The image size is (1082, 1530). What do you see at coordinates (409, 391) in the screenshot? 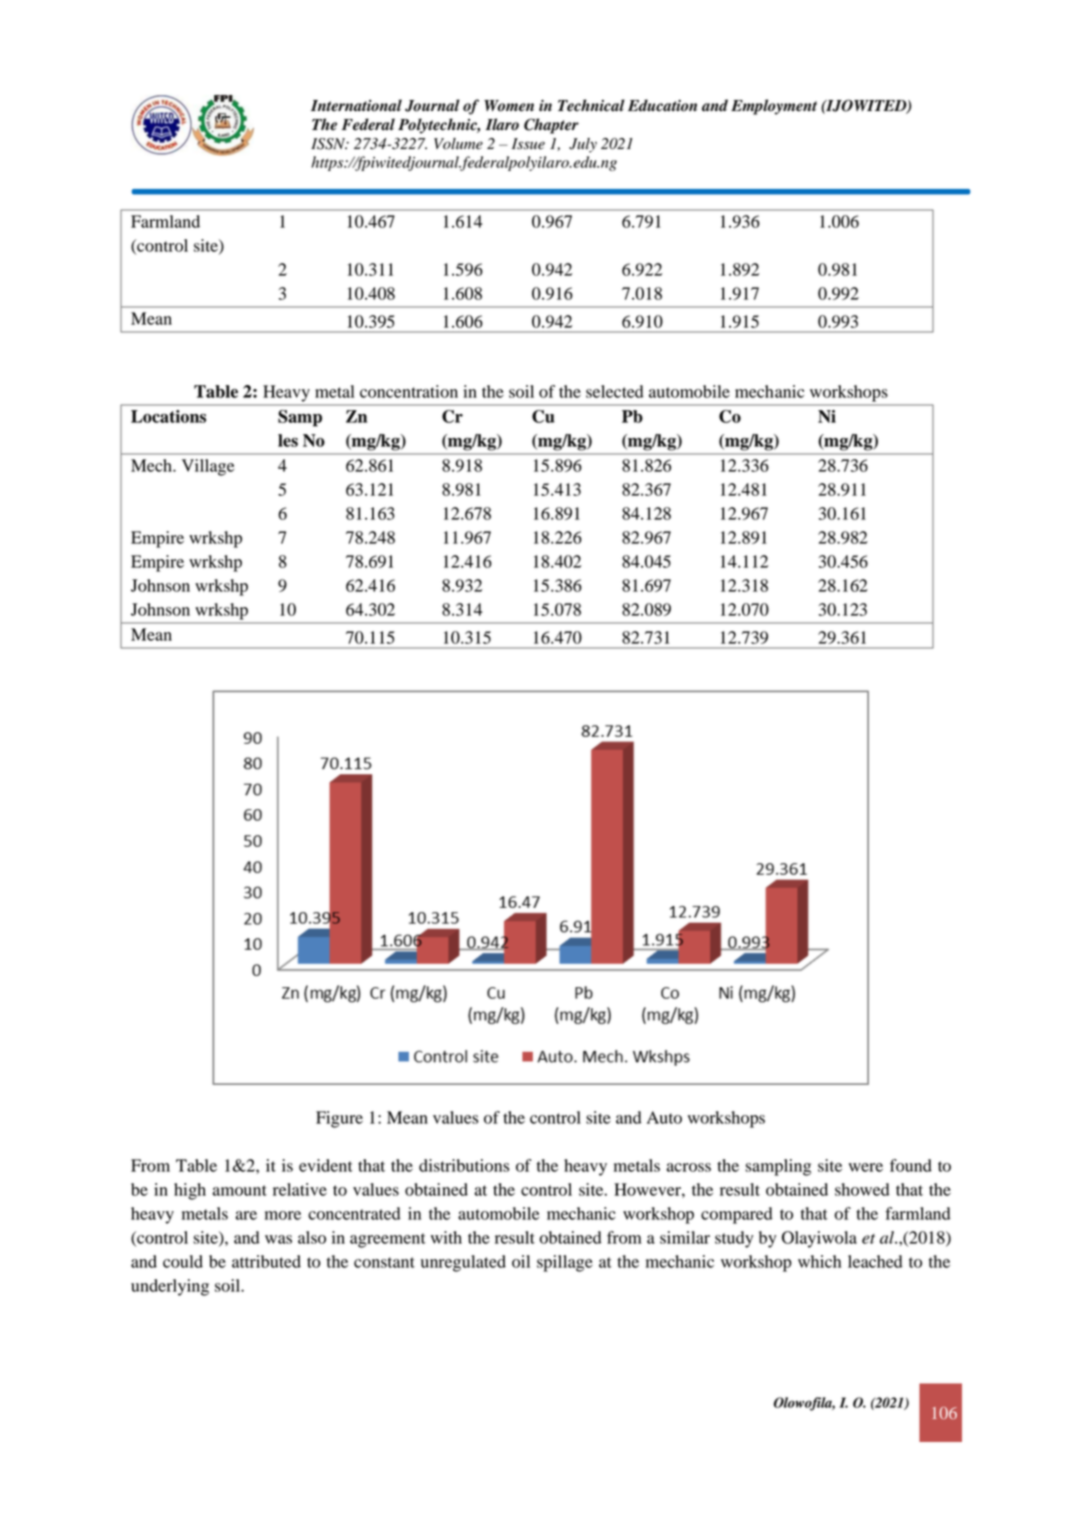
I see `concentration` at bounding box center [409, 391].
